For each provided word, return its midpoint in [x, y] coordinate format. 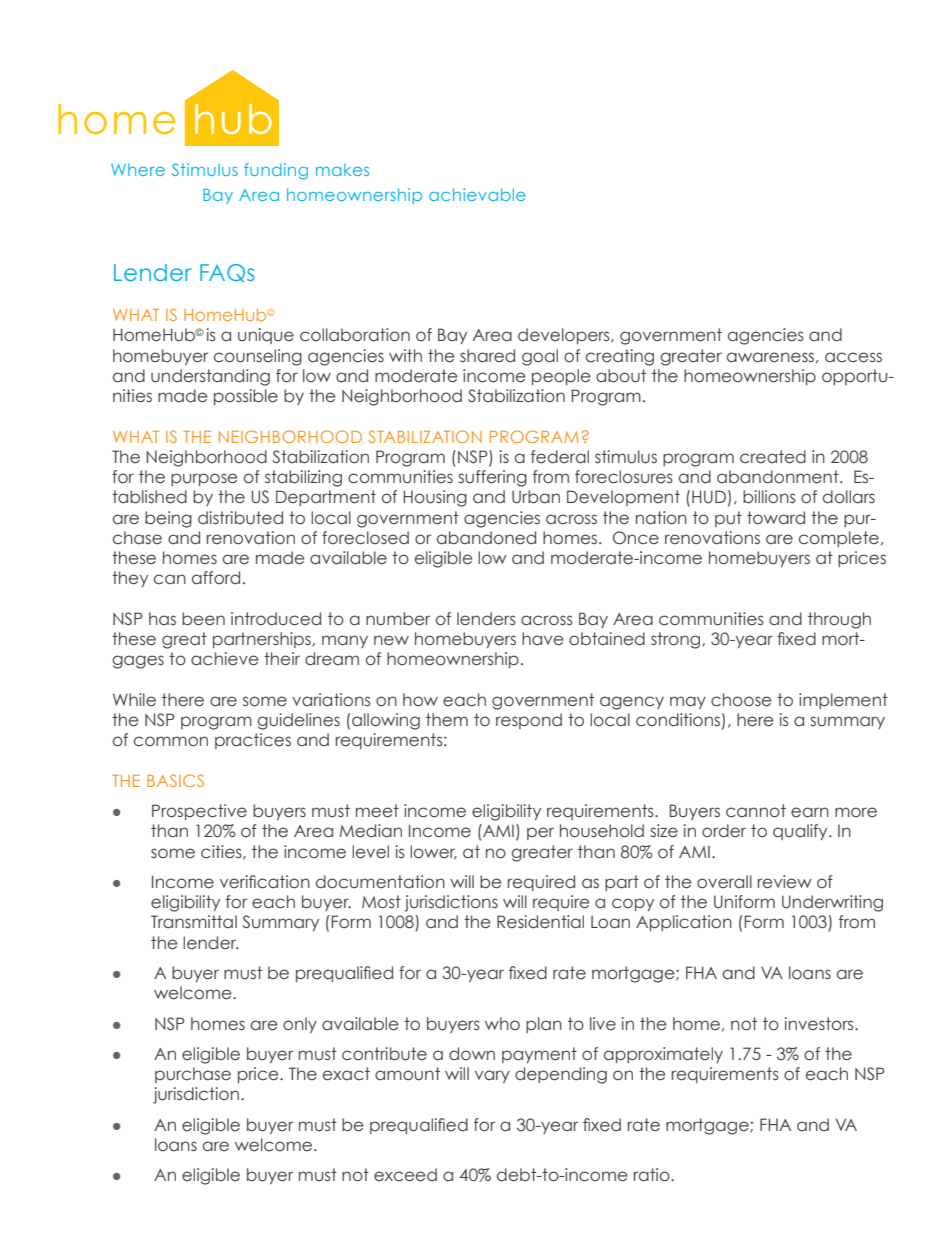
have [542, 639]
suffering [492, 478]
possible [246, 397]
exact [346, 1074]
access [853, 357]
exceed [405, 1175]
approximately [663, 1055]
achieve [224, 659]
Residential [540, 922]
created [773, 457]
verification [265, 882]
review [785, 882]
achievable [477, 194]
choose [741, 700]
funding [276, 171]
